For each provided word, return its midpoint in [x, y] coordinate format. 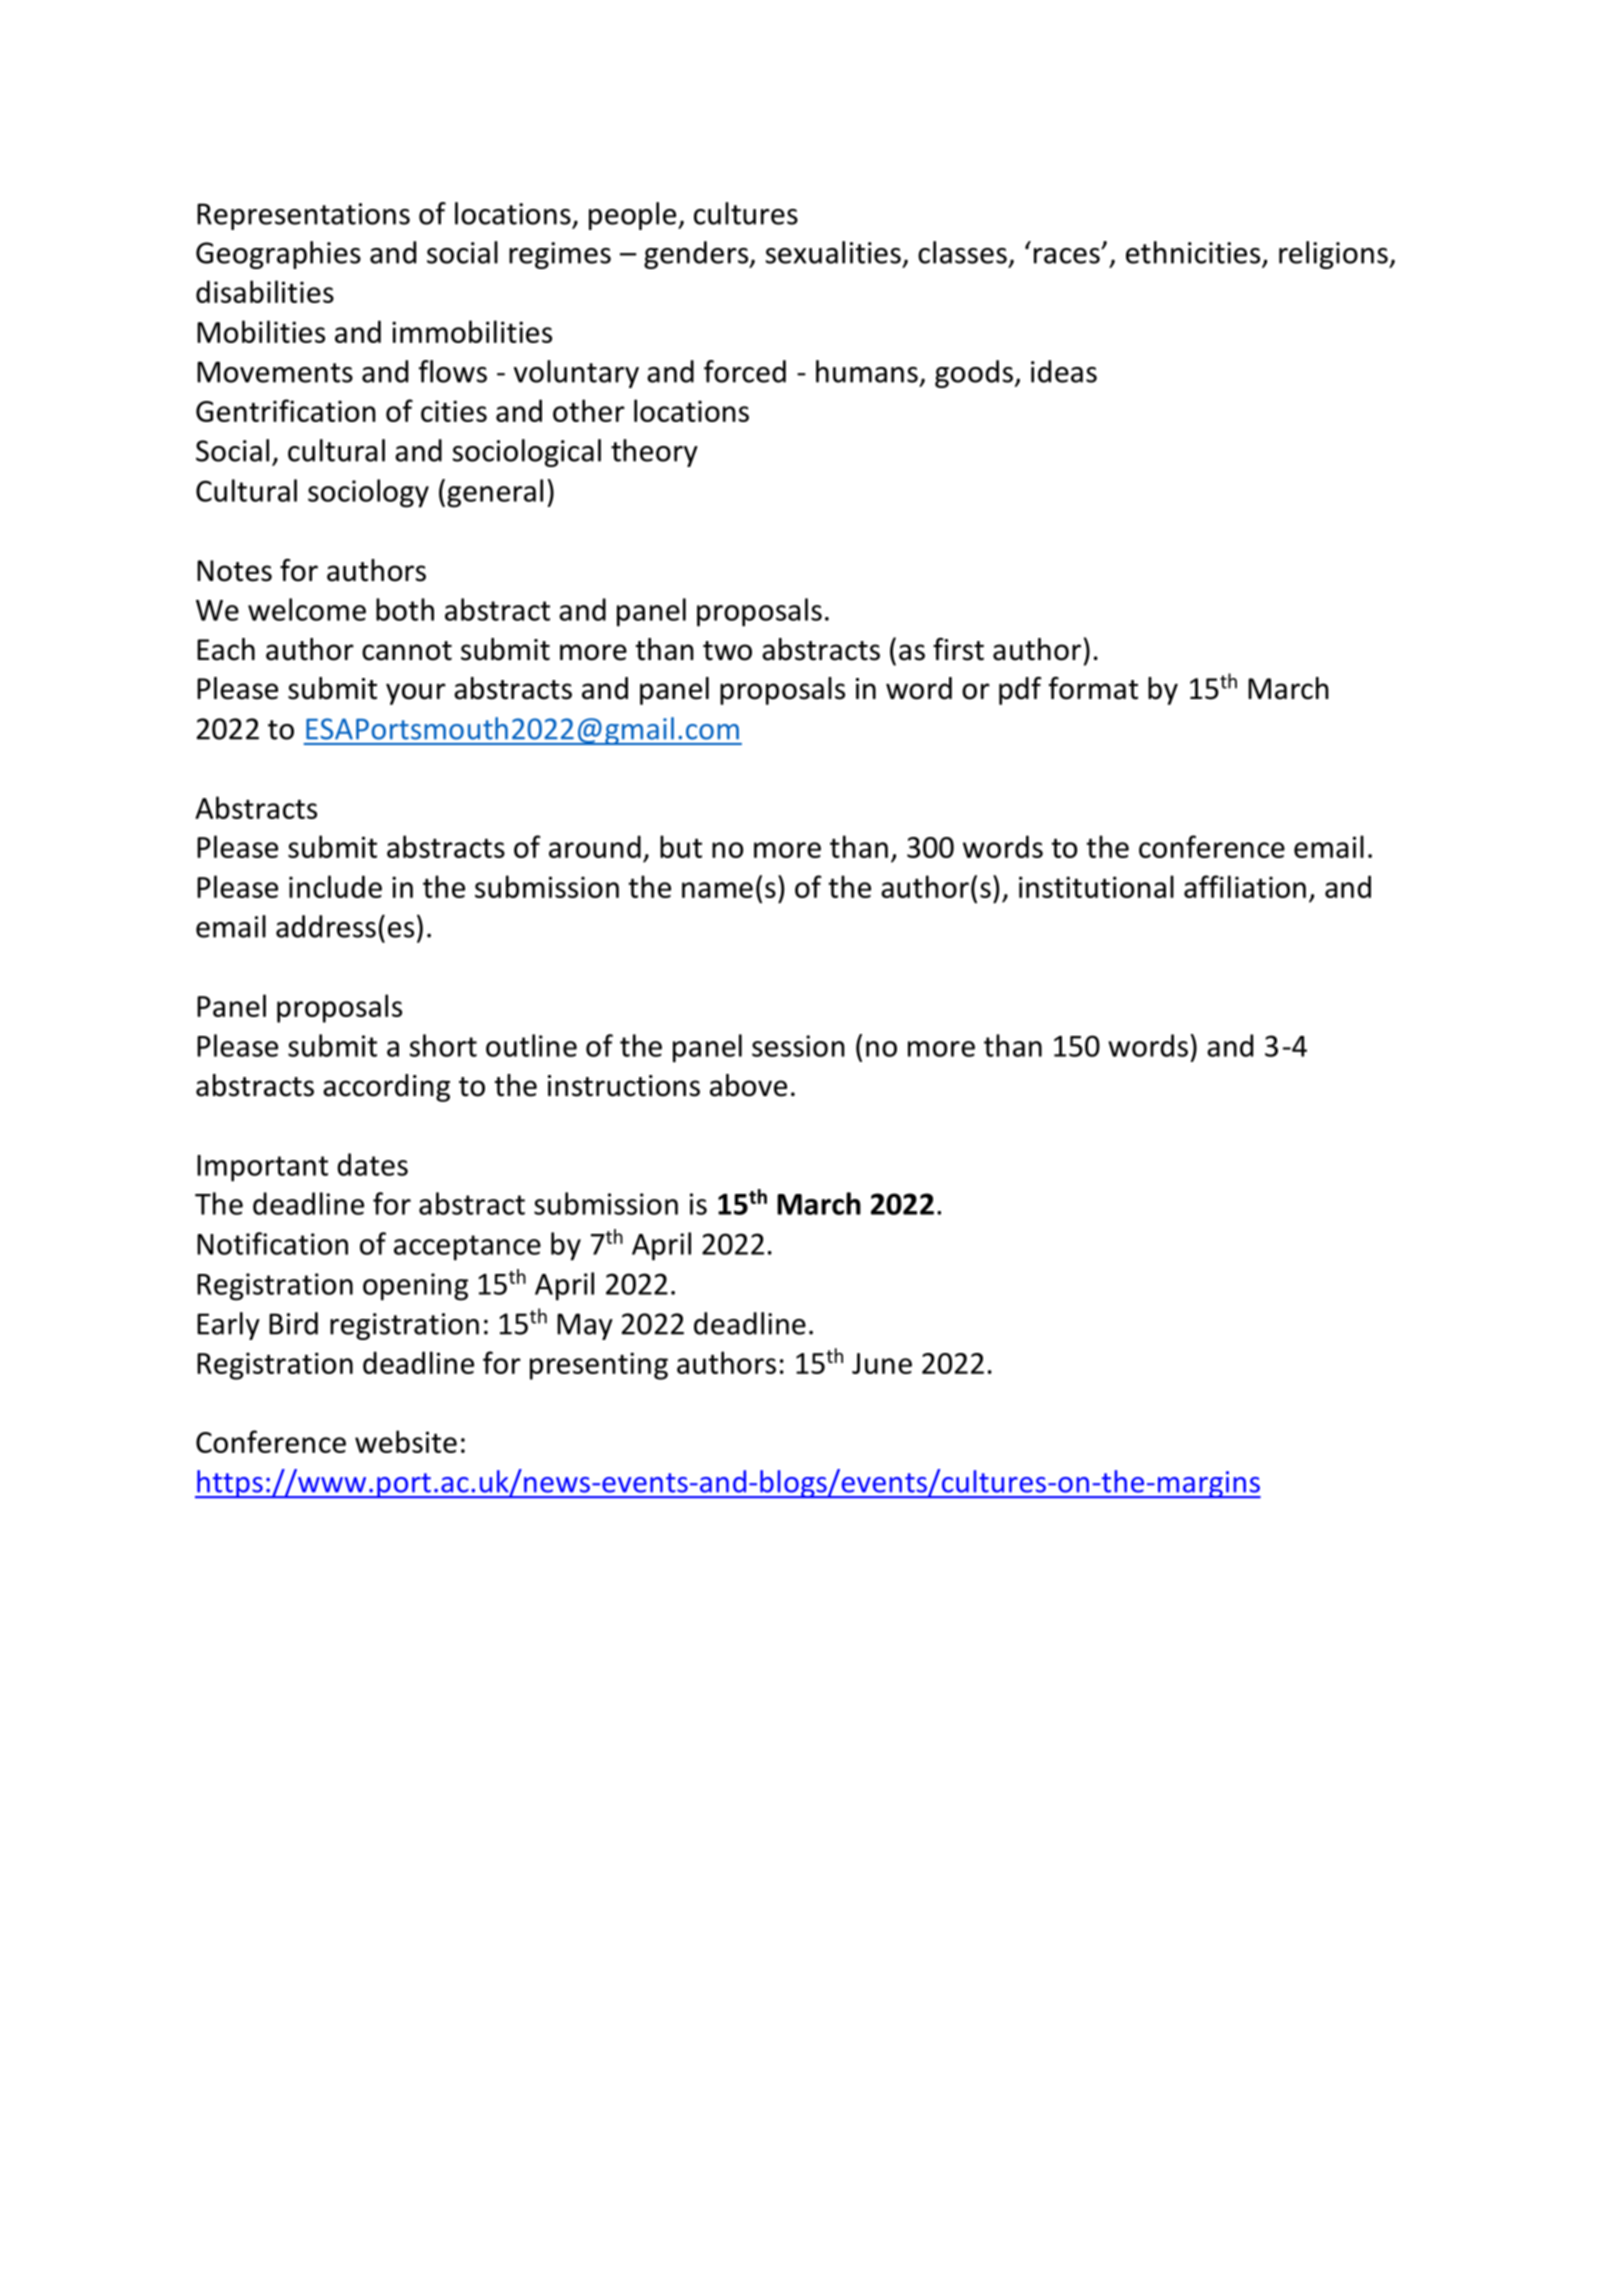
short [443, 1045]
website [406, 1441]
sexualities [833, 252]
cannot [407, 651]
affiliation [1245, 886]
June [882, 1363]
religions [1334, 255]
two [727, 651]
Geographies [278, 255]
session [798, 1046]
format [1093, 688]
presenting [599, 1366]
